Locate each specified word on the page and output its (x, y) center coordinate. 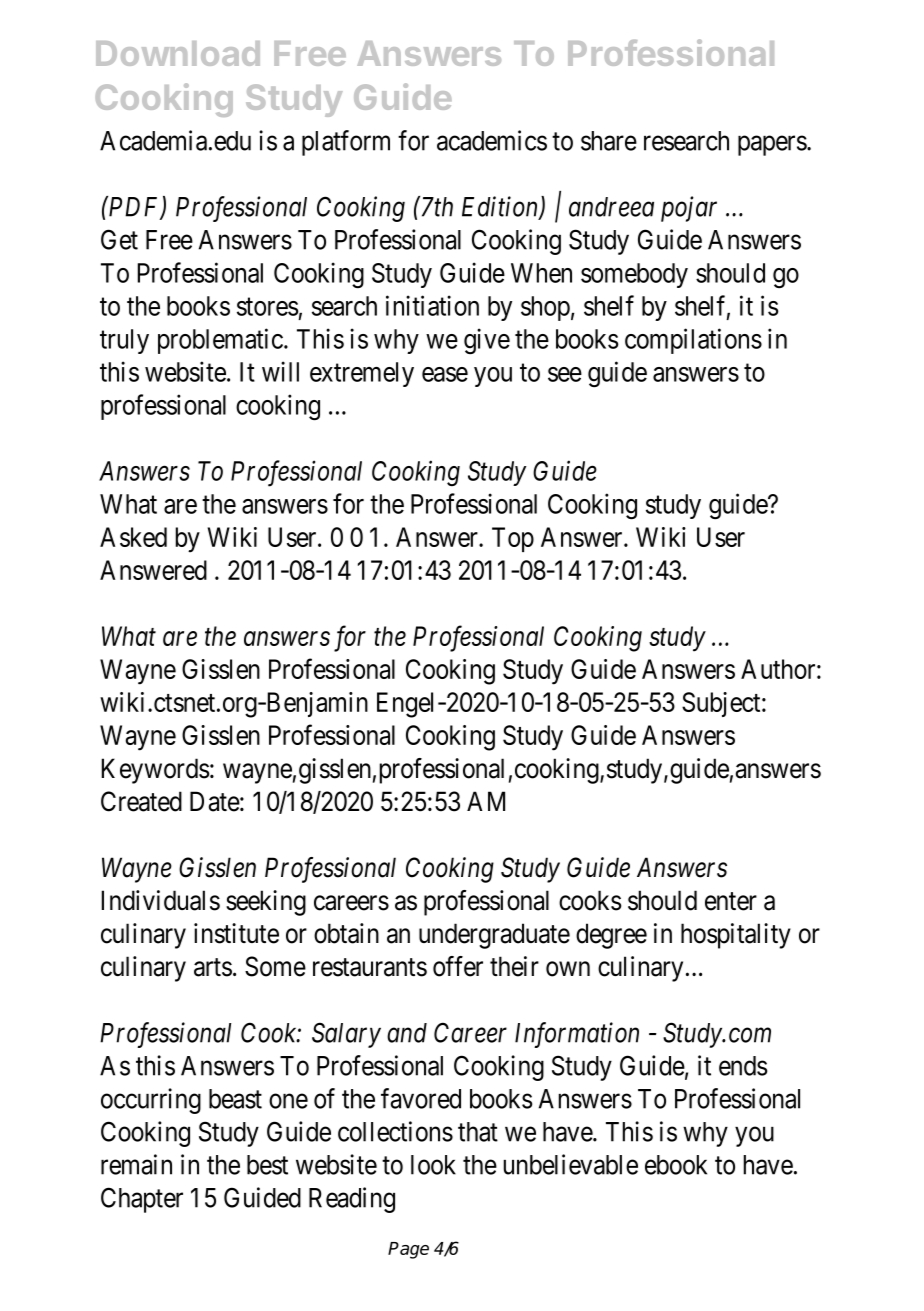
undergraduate (494, 936)
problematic (220, 341)
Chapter (142, 1200)
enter (731, 901)
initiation (432, 305)
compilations (693, 341)
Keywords (155, 771)
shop (545, 308)
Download (178, 53)
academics (492, 140)
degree (611, 936)
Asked (133, 537)
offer (458, 966)
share (609, 141)
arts (213, 967)
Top (513, 539)
